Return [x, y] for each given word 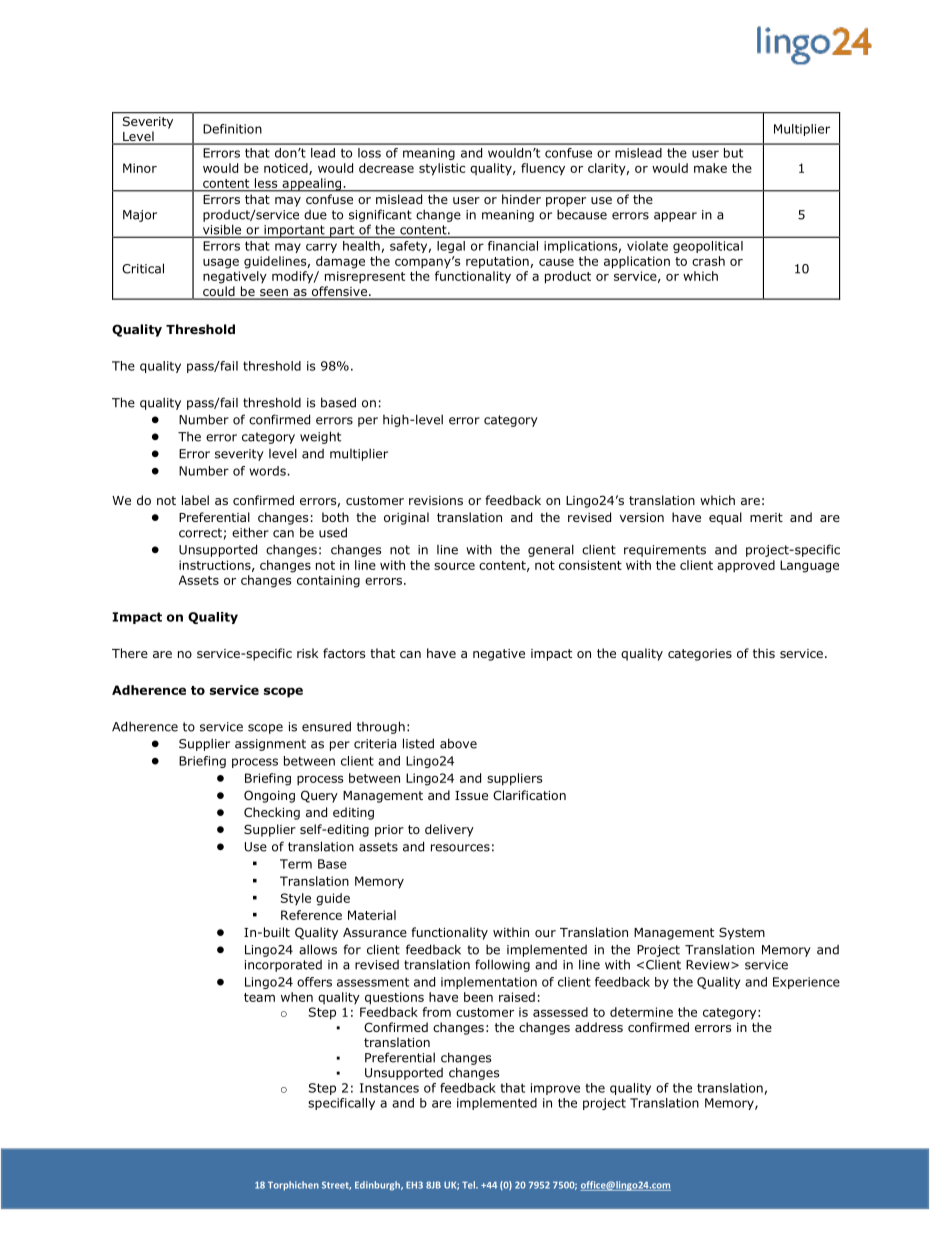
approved [746, 566]
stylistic [442, 169]
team [259, 997]
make [710, 168]
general [551, 550]
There [130, 653]
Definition [232, 129]
